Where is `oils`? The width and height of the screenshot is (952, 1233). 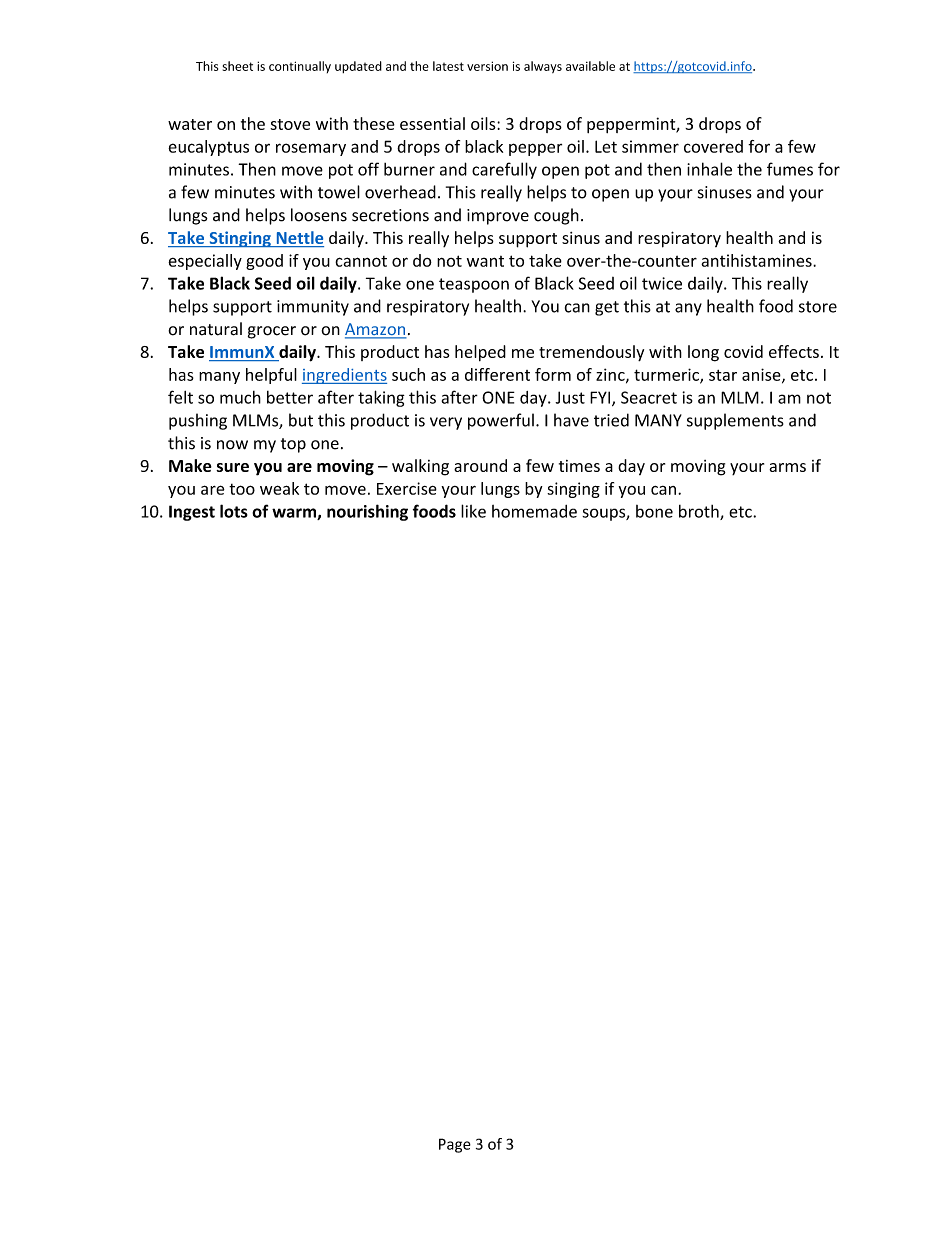 oils is located at coordinates (484, 123).
